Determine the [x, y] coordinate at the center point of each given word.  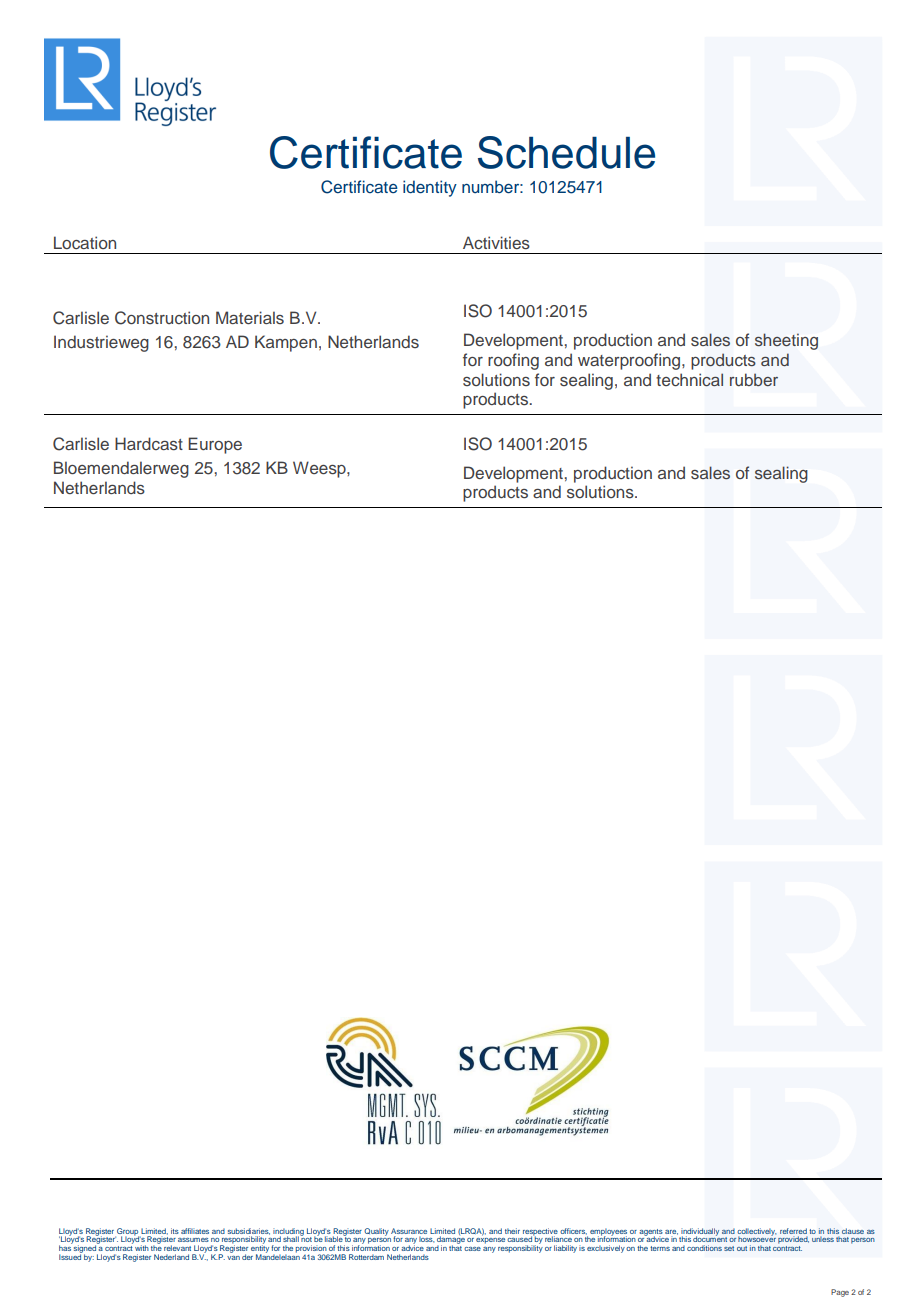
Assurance [409, 1231]
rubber [754, 379]
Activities [496, 242]
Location [85, 242]
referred [793, 1231]
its [175, 1231]
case [472, 1249]
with [142, 1248]
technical [689, 380]
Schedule [566, 152]
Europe [215, 445]
